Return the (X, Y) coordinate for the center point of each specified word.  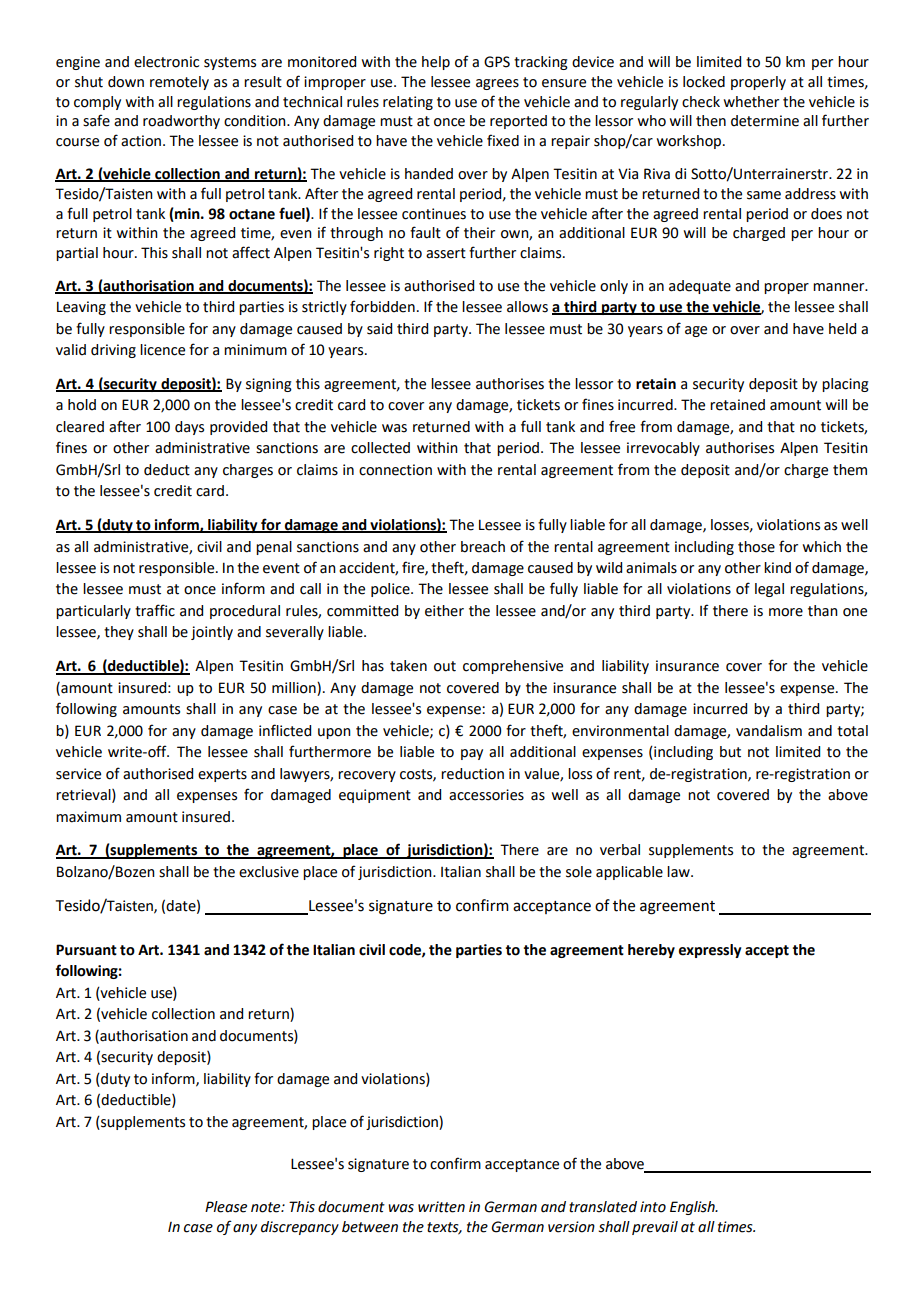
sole (579, 872)
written (441, 1207)
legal (769, 590)
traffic (155, 610)
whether (751, 102)
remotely (179, 83)
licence (162, 350)
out (445, 666)
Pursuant (86, 950)
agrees (497, 84)
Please (226, 1207)
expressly (710, 951)
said (379, 329)
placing (845, 385)
